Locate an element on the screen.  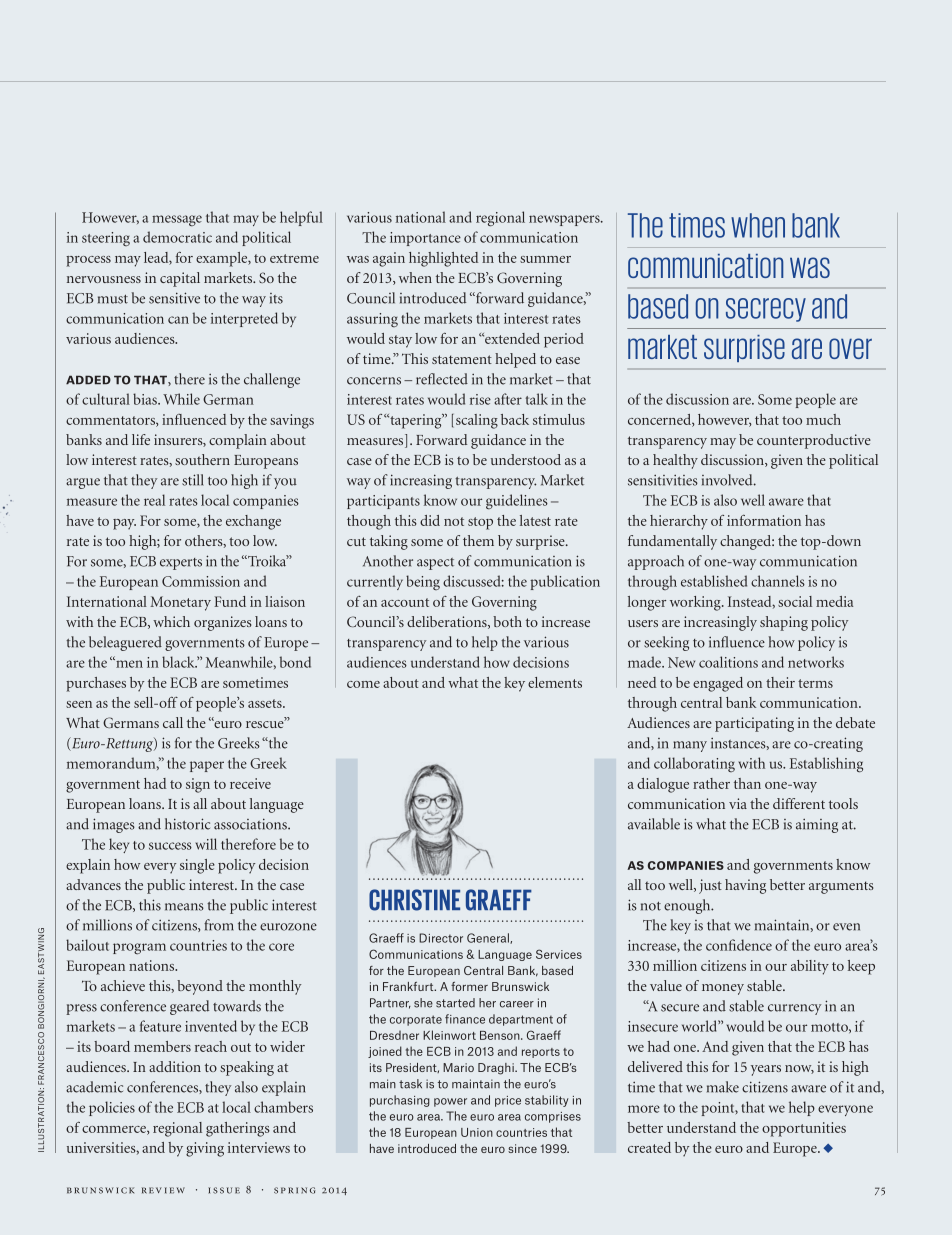
democratic is located at coordinates (177, 237).
